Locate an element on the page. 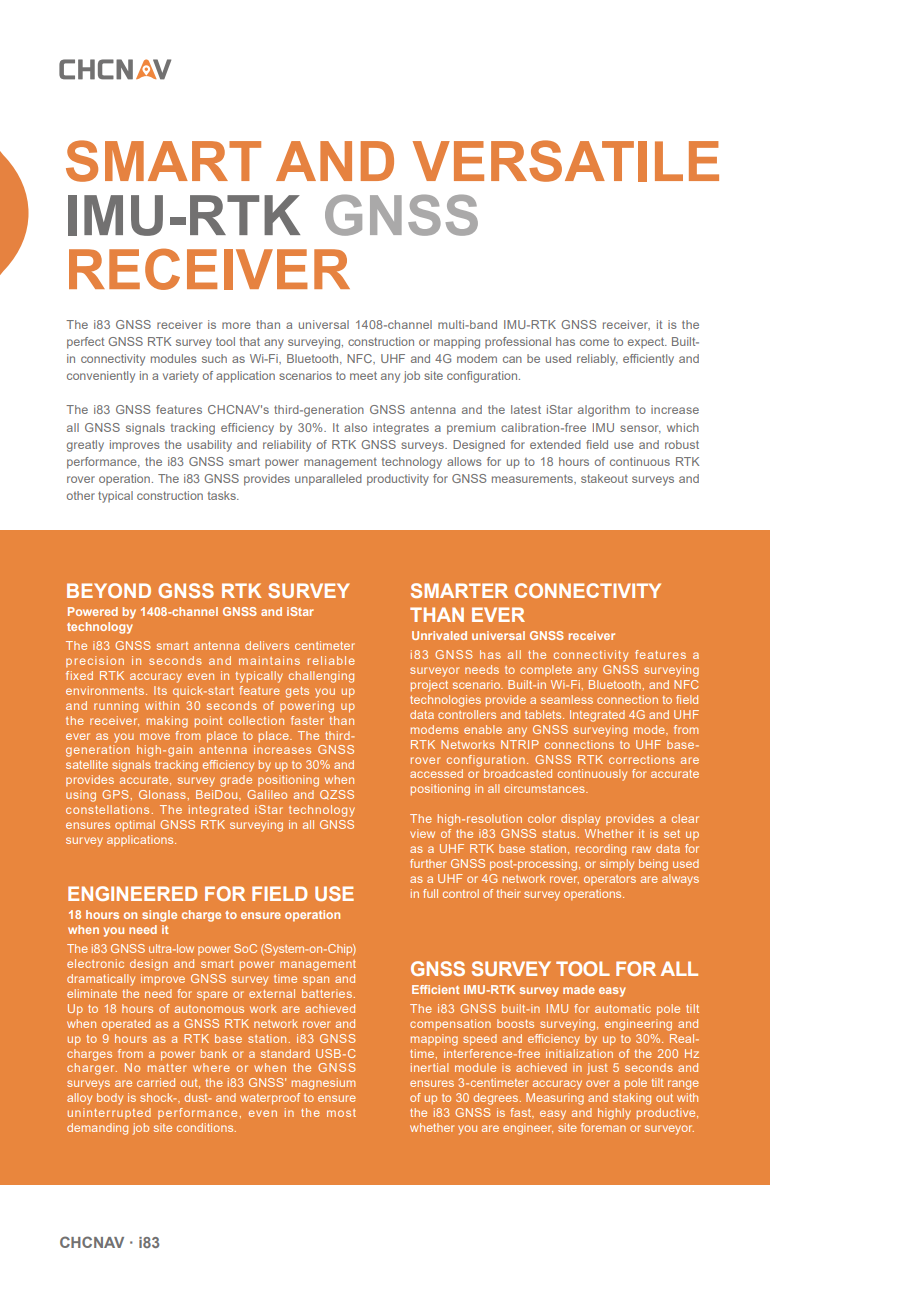  complete is located at coordinates (546, 670).
